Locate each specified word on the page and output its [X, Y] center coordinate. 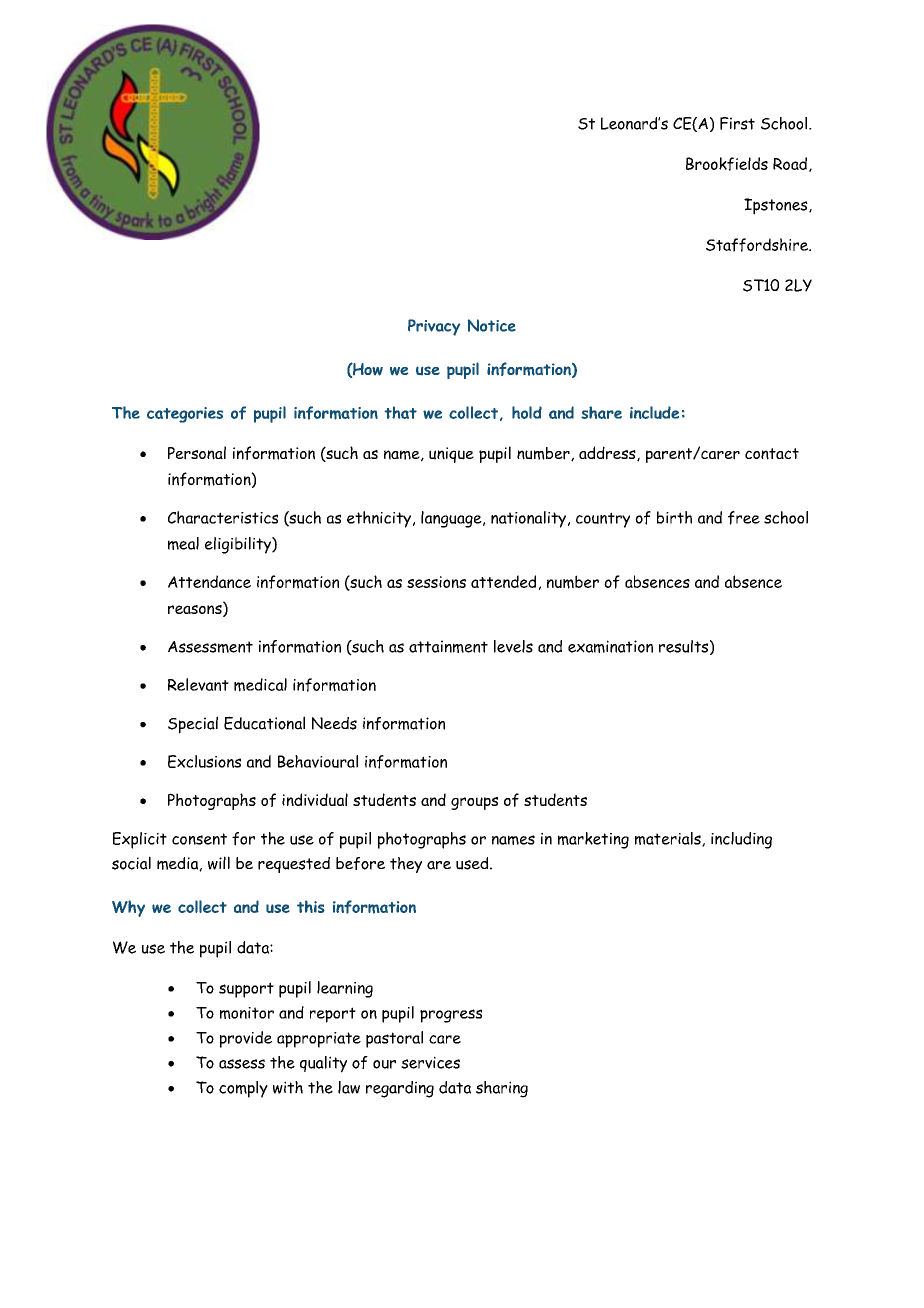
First [737, 123]
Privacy [434, 327]
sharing [502, 1089]
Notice [492, 325]
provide [246, 1039]
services [430, 1062]
